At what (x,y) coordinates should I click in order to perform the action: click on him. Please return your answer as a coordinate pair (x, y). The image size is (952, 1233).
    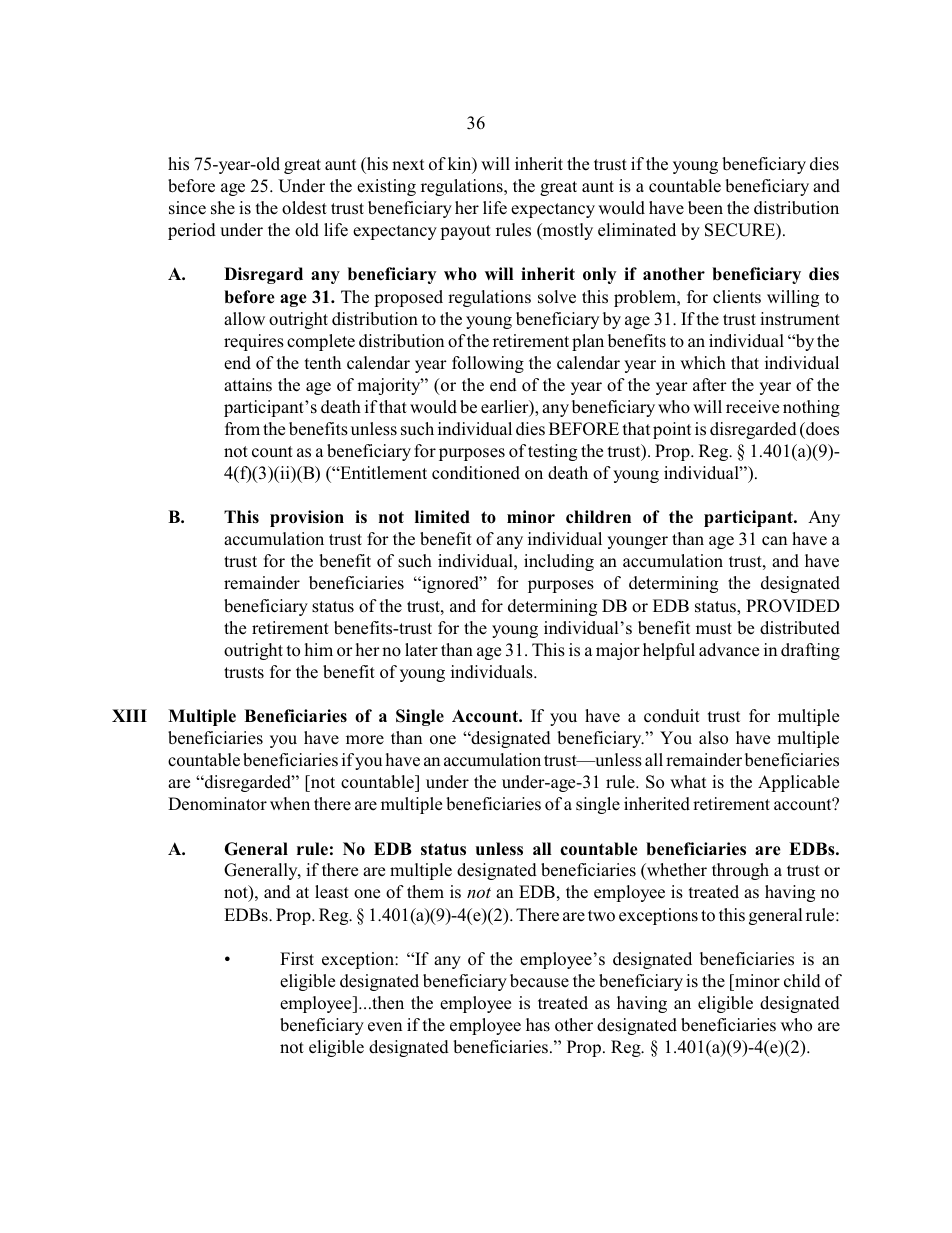
    Looking at the image, I should click on (318, 649).
